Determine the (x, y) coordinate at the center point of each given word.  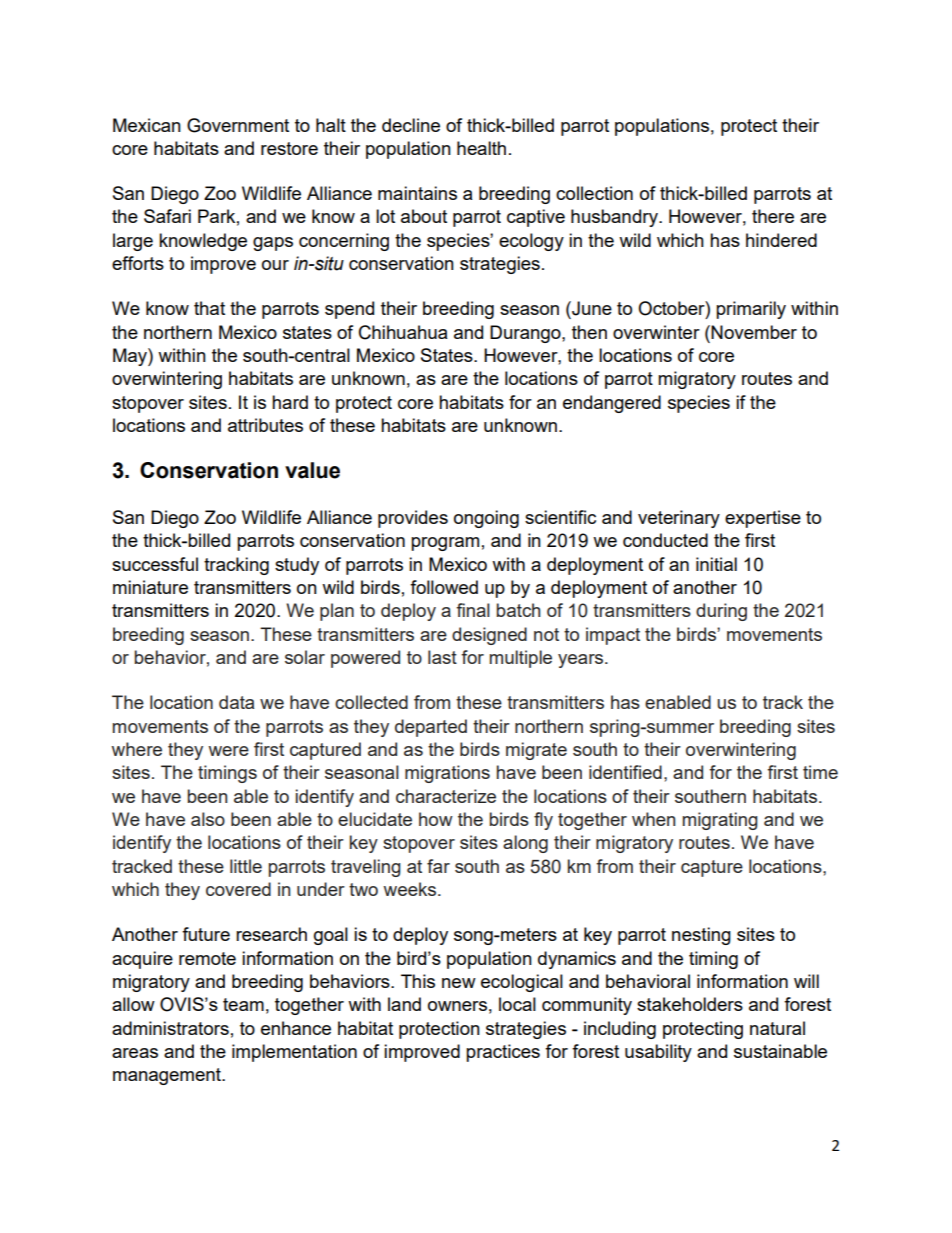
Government (238, 125)
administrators (170, 1028)
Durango (526, 334)
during (721, 612)
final (473, 610)
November (754, 332)
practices (503, 1053)
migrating (720, 821)
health (481, 148)
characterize (446, 796)
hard (290, 402)
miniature (150, 587)
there (773, 216)
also (208, 819)
